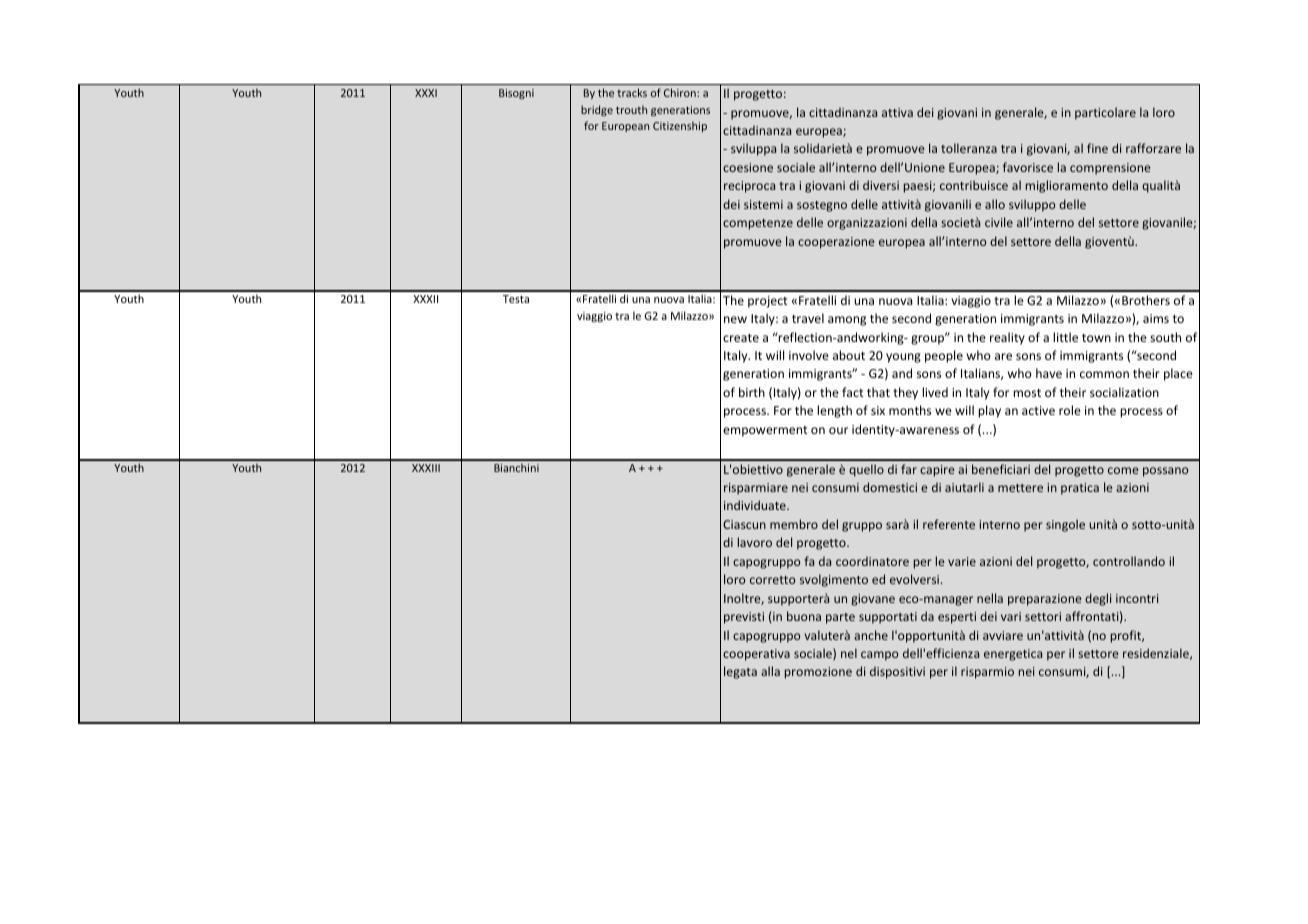 This screenshot has width=1308, height=924. What do you see at coordinates (1097, 148) in the screenshot?
I see `fine` at bounding box center [1097, 148].
